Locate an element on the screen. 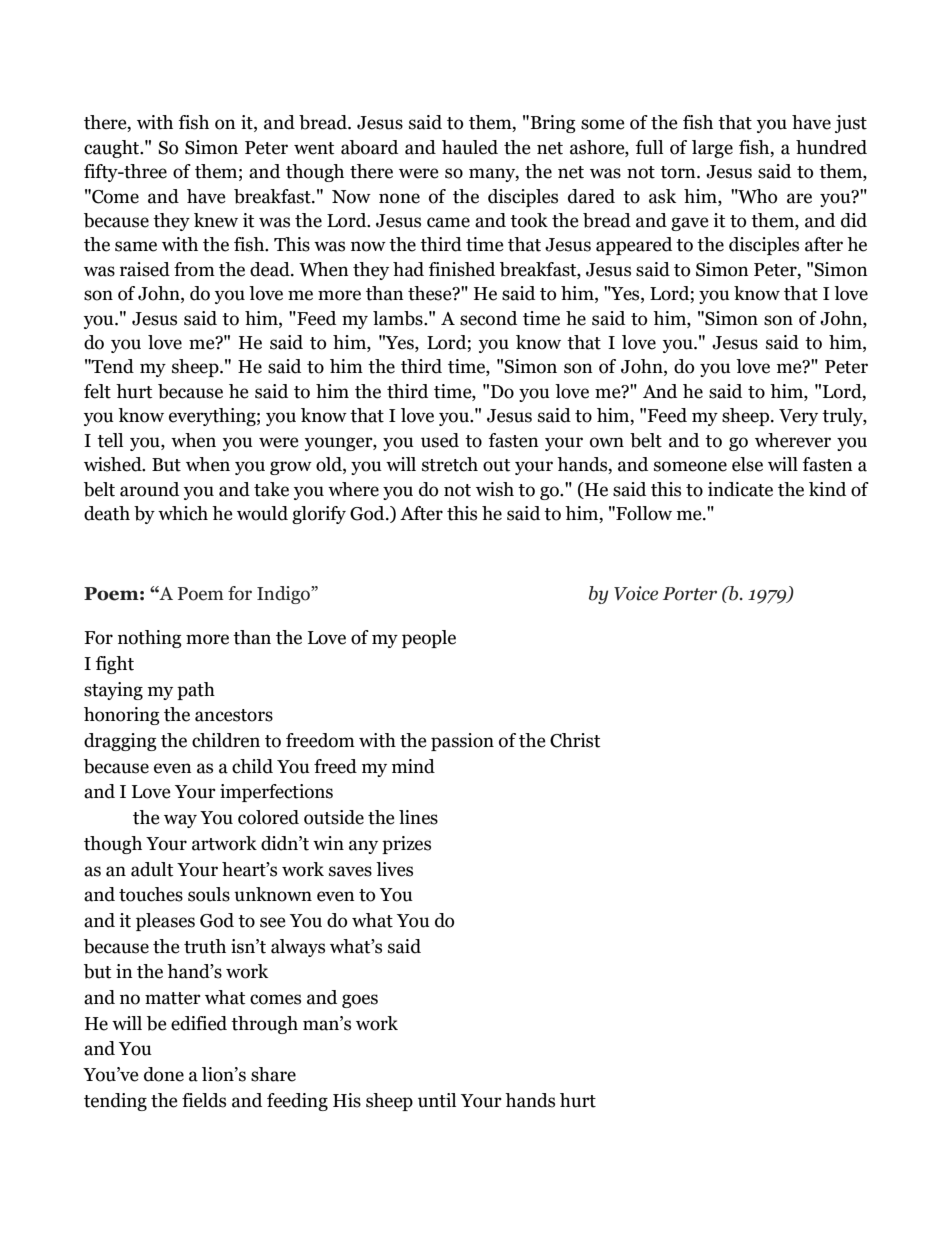  large is located at coordinates (712, 149).
